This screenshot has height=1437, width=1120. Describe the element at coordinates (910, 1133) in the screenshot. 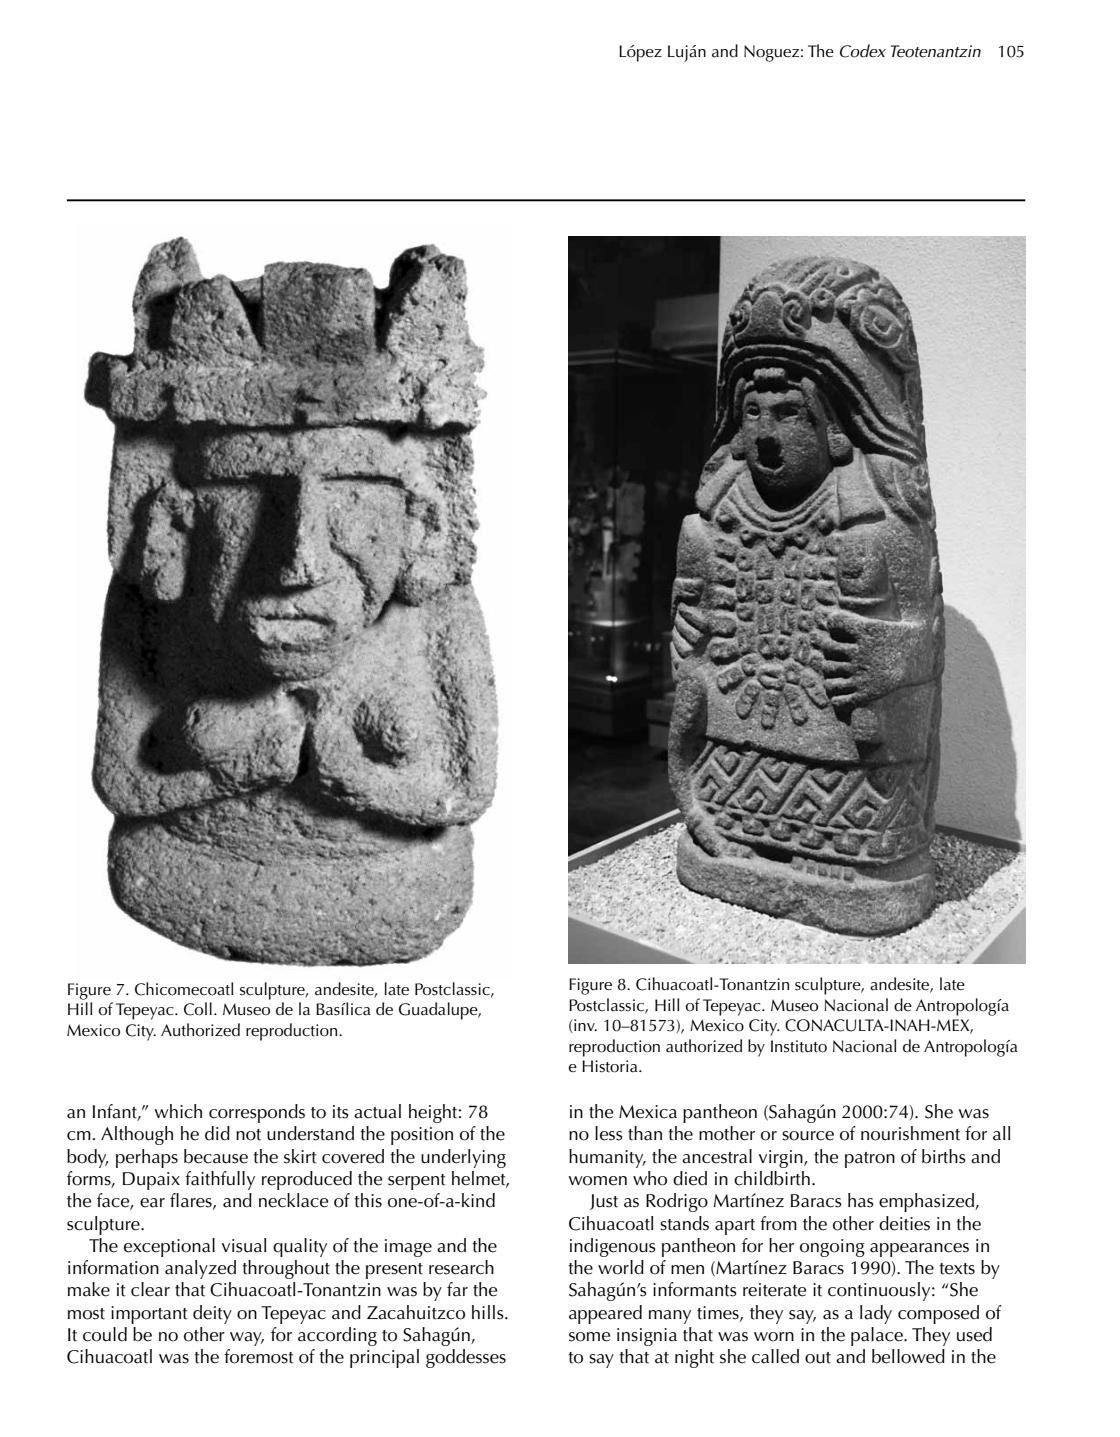

I see `nourishment` at that location.
